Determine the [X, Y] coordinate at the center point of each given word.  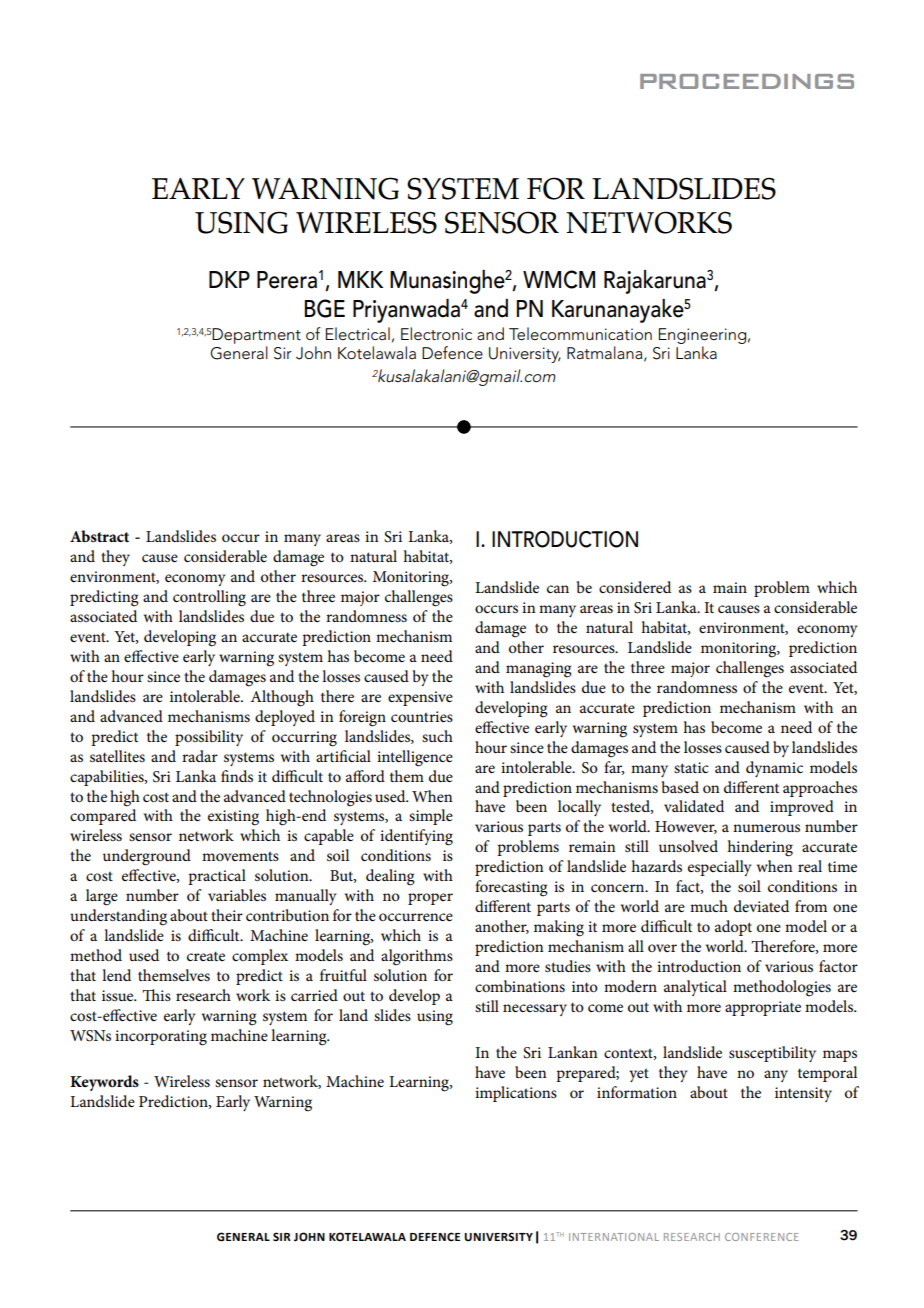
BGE [324, 308]
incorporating [161, 1038]
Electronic [436, 333]
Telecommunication [580, 334]
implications [516, 1094]
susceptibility [772, 1054]
